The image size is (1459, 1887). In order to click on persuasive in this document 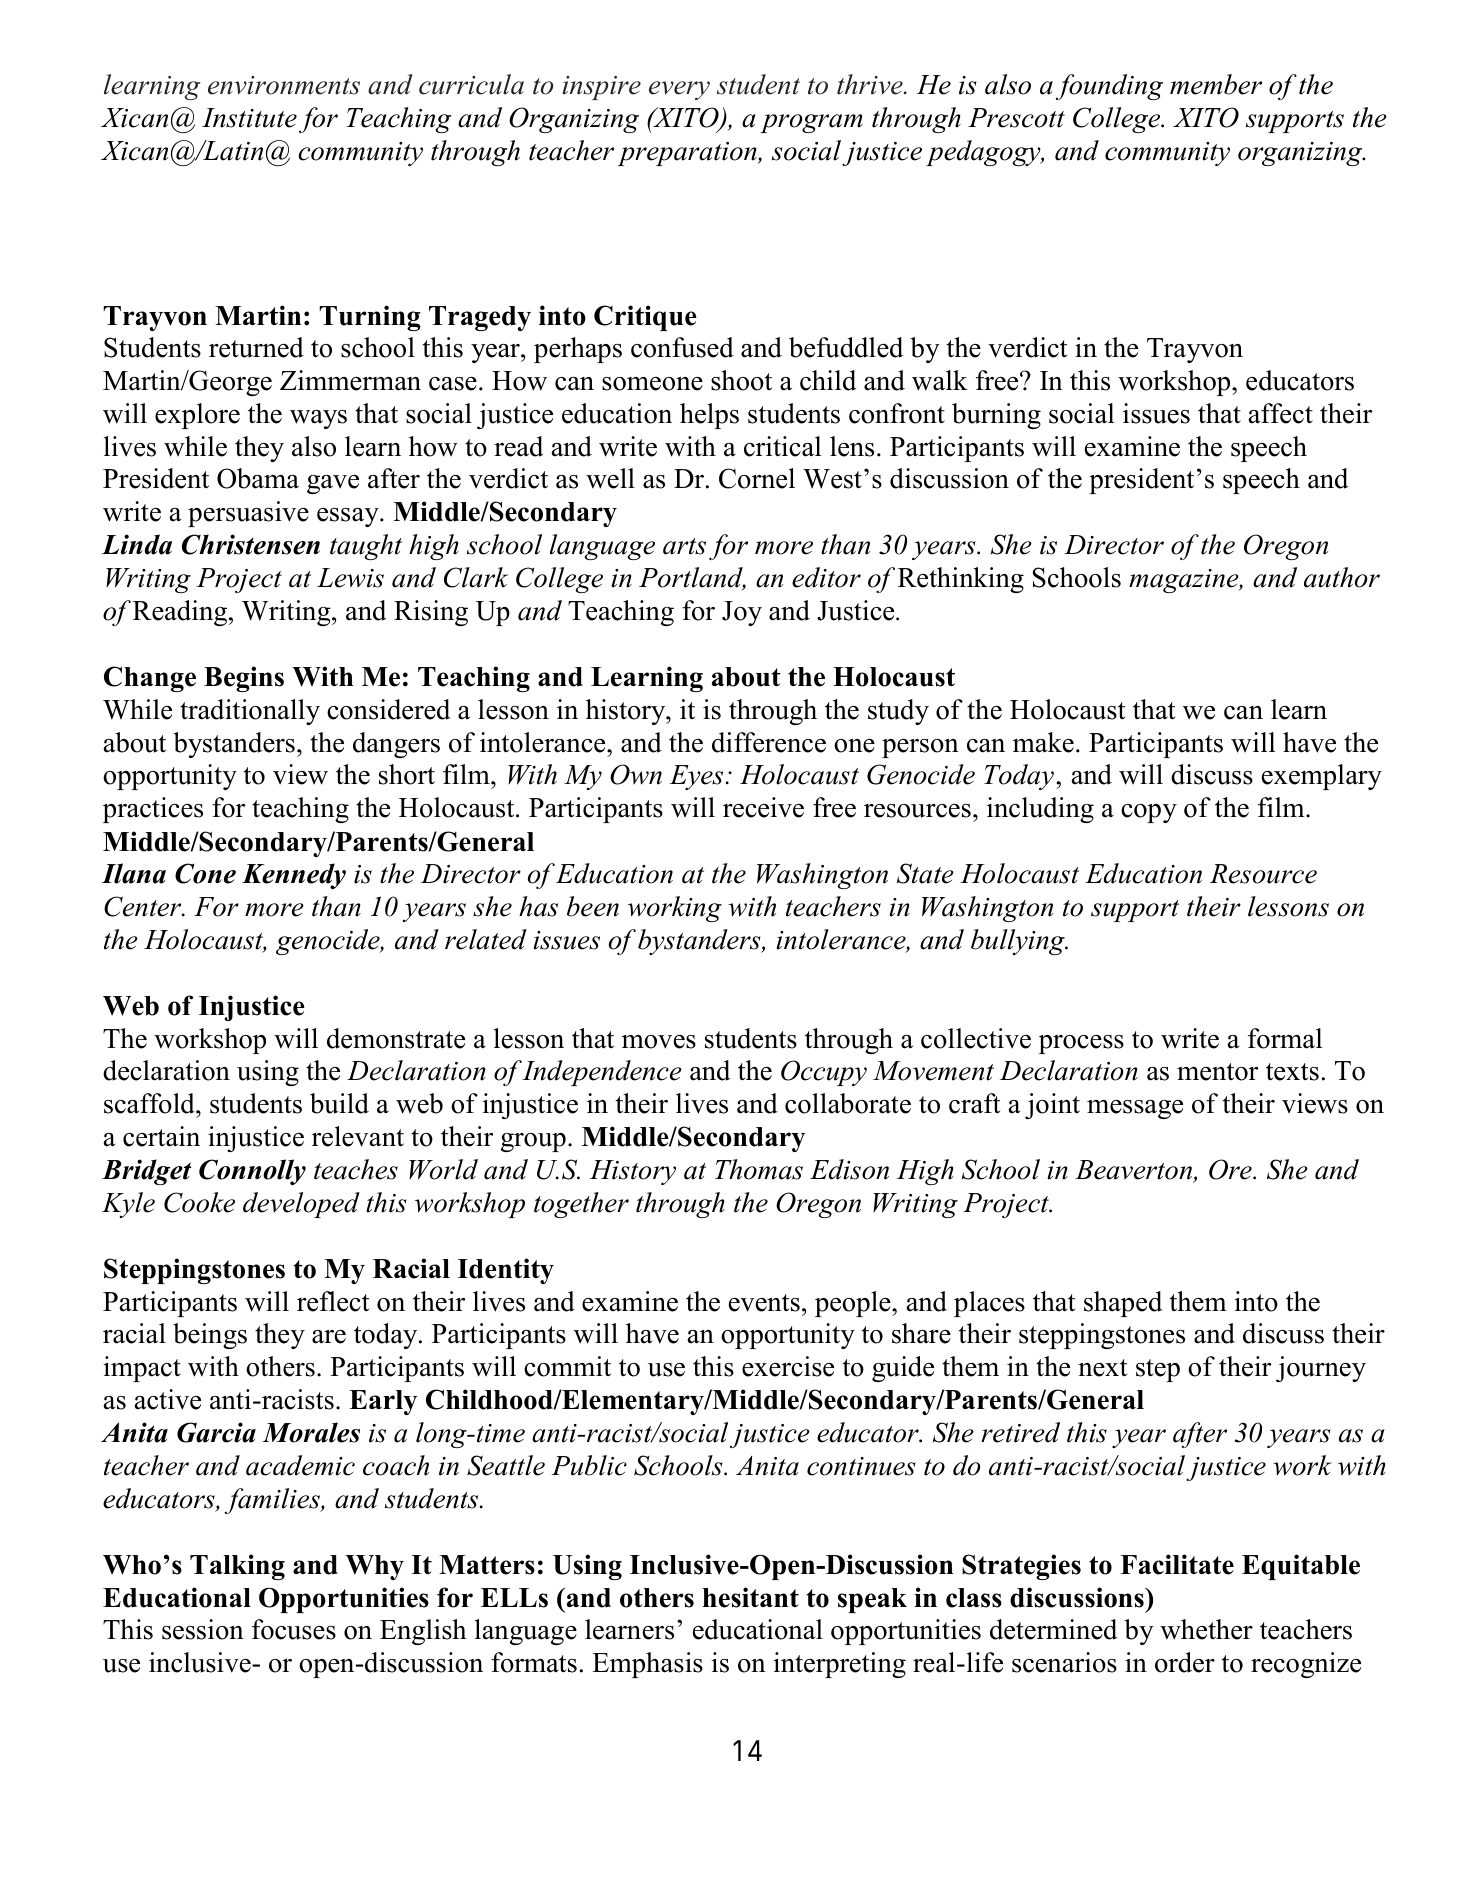, I will do `click(248, 514)`.
